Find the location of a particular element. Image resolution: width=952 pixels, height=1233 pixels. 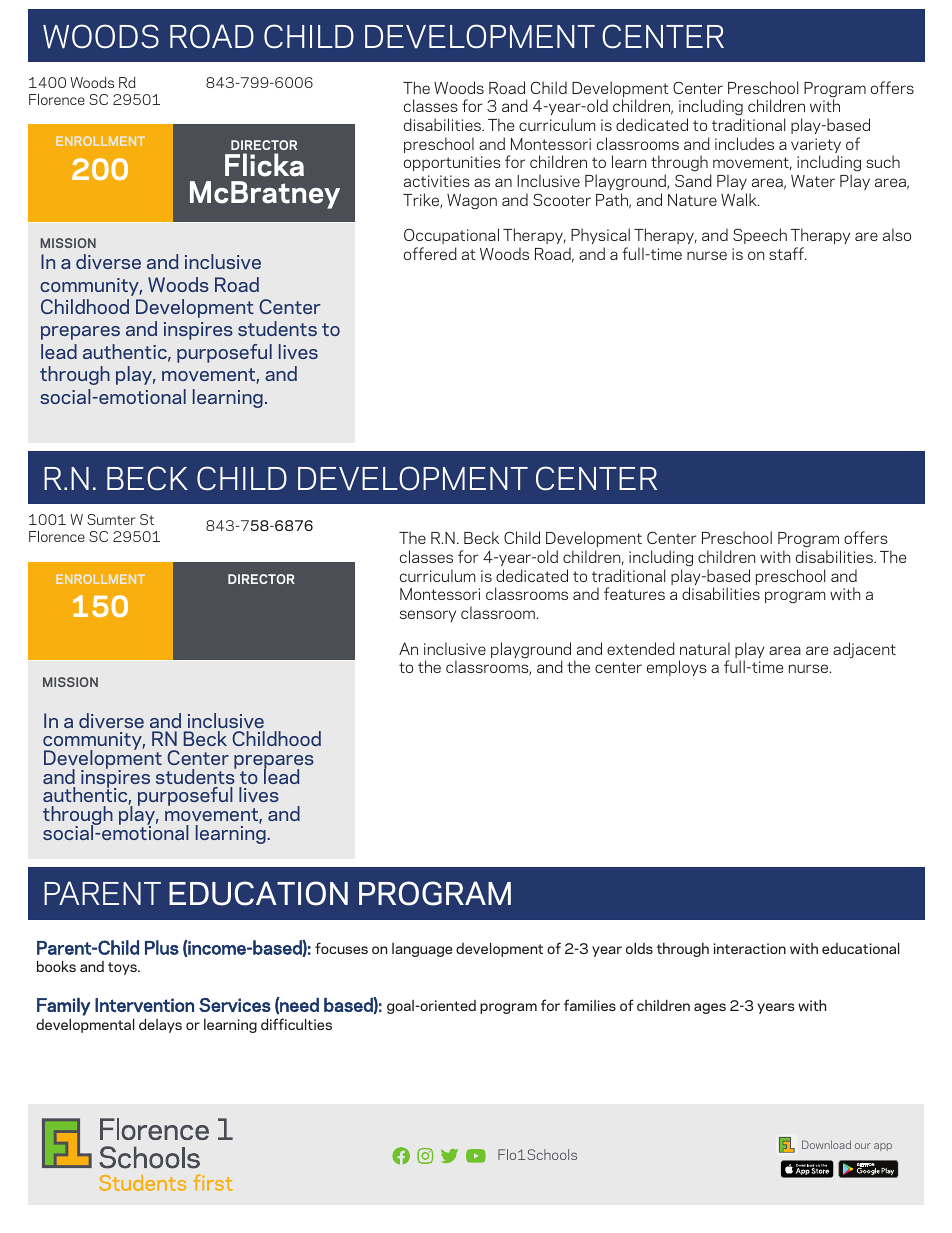

Plus is located at coordinates (162, 947).
